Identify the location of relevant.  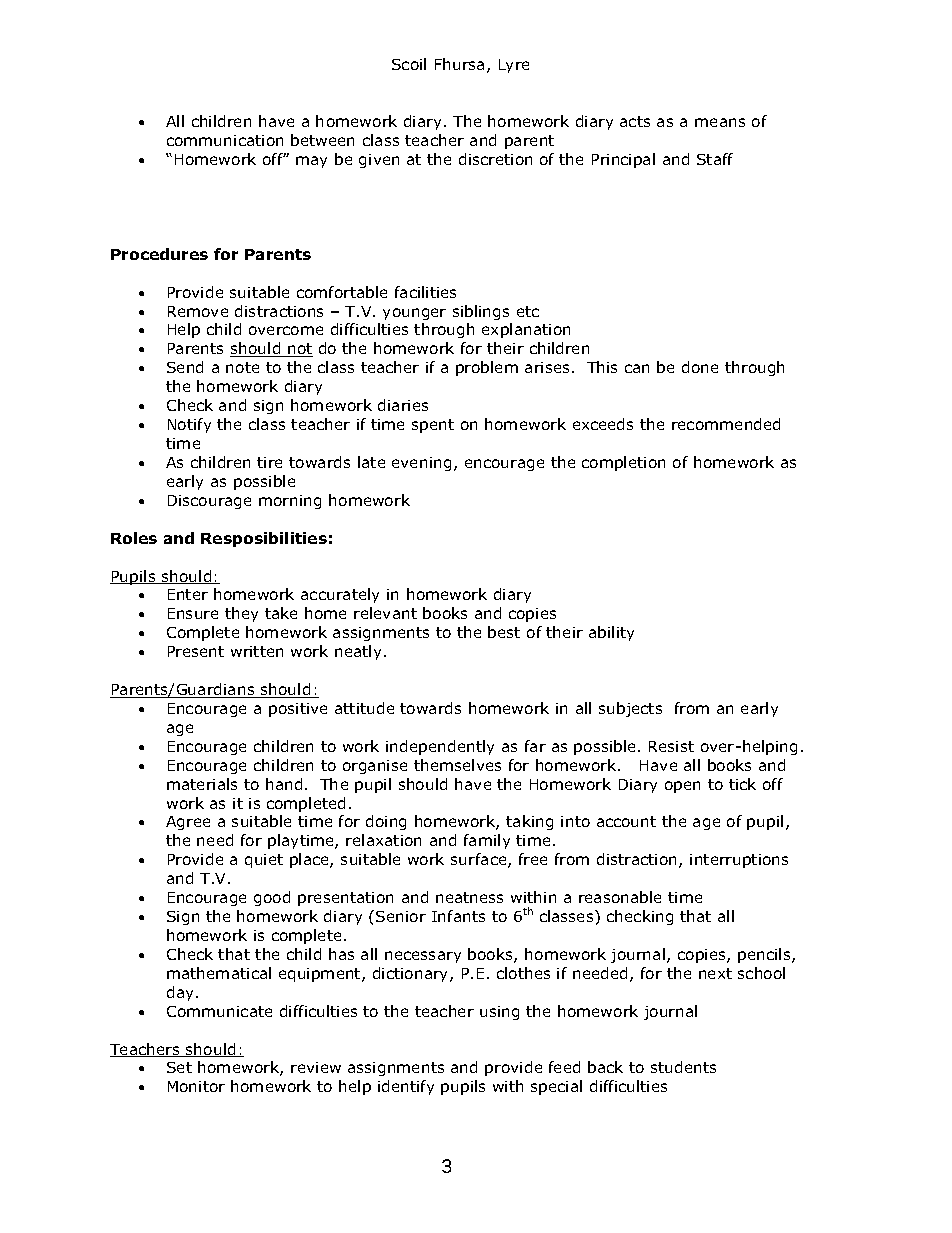
(385, 613).
